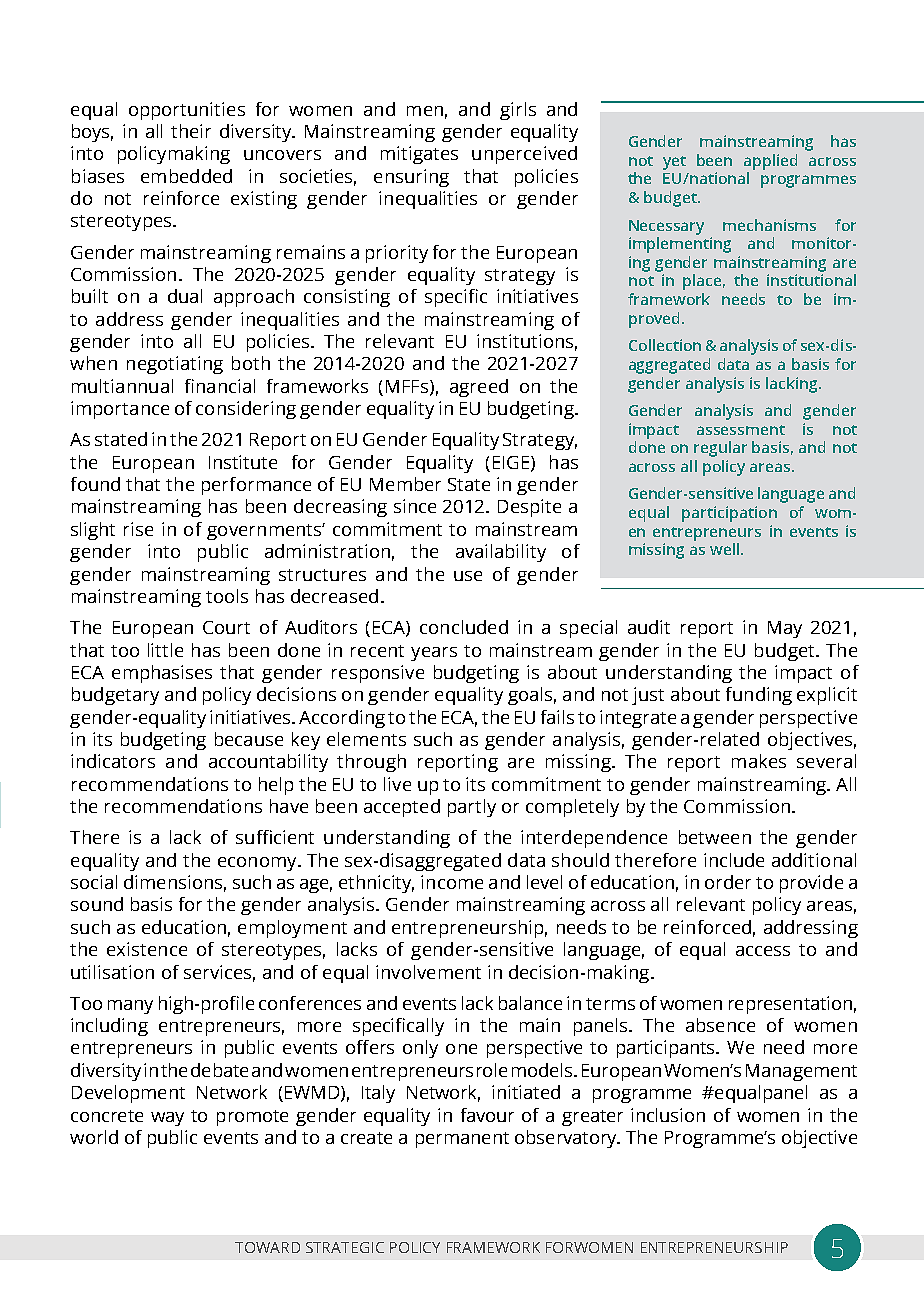  What do you see at coordinates (759, 696) in the screenshot?
I see `funding` at bounding box center [759, 696].
